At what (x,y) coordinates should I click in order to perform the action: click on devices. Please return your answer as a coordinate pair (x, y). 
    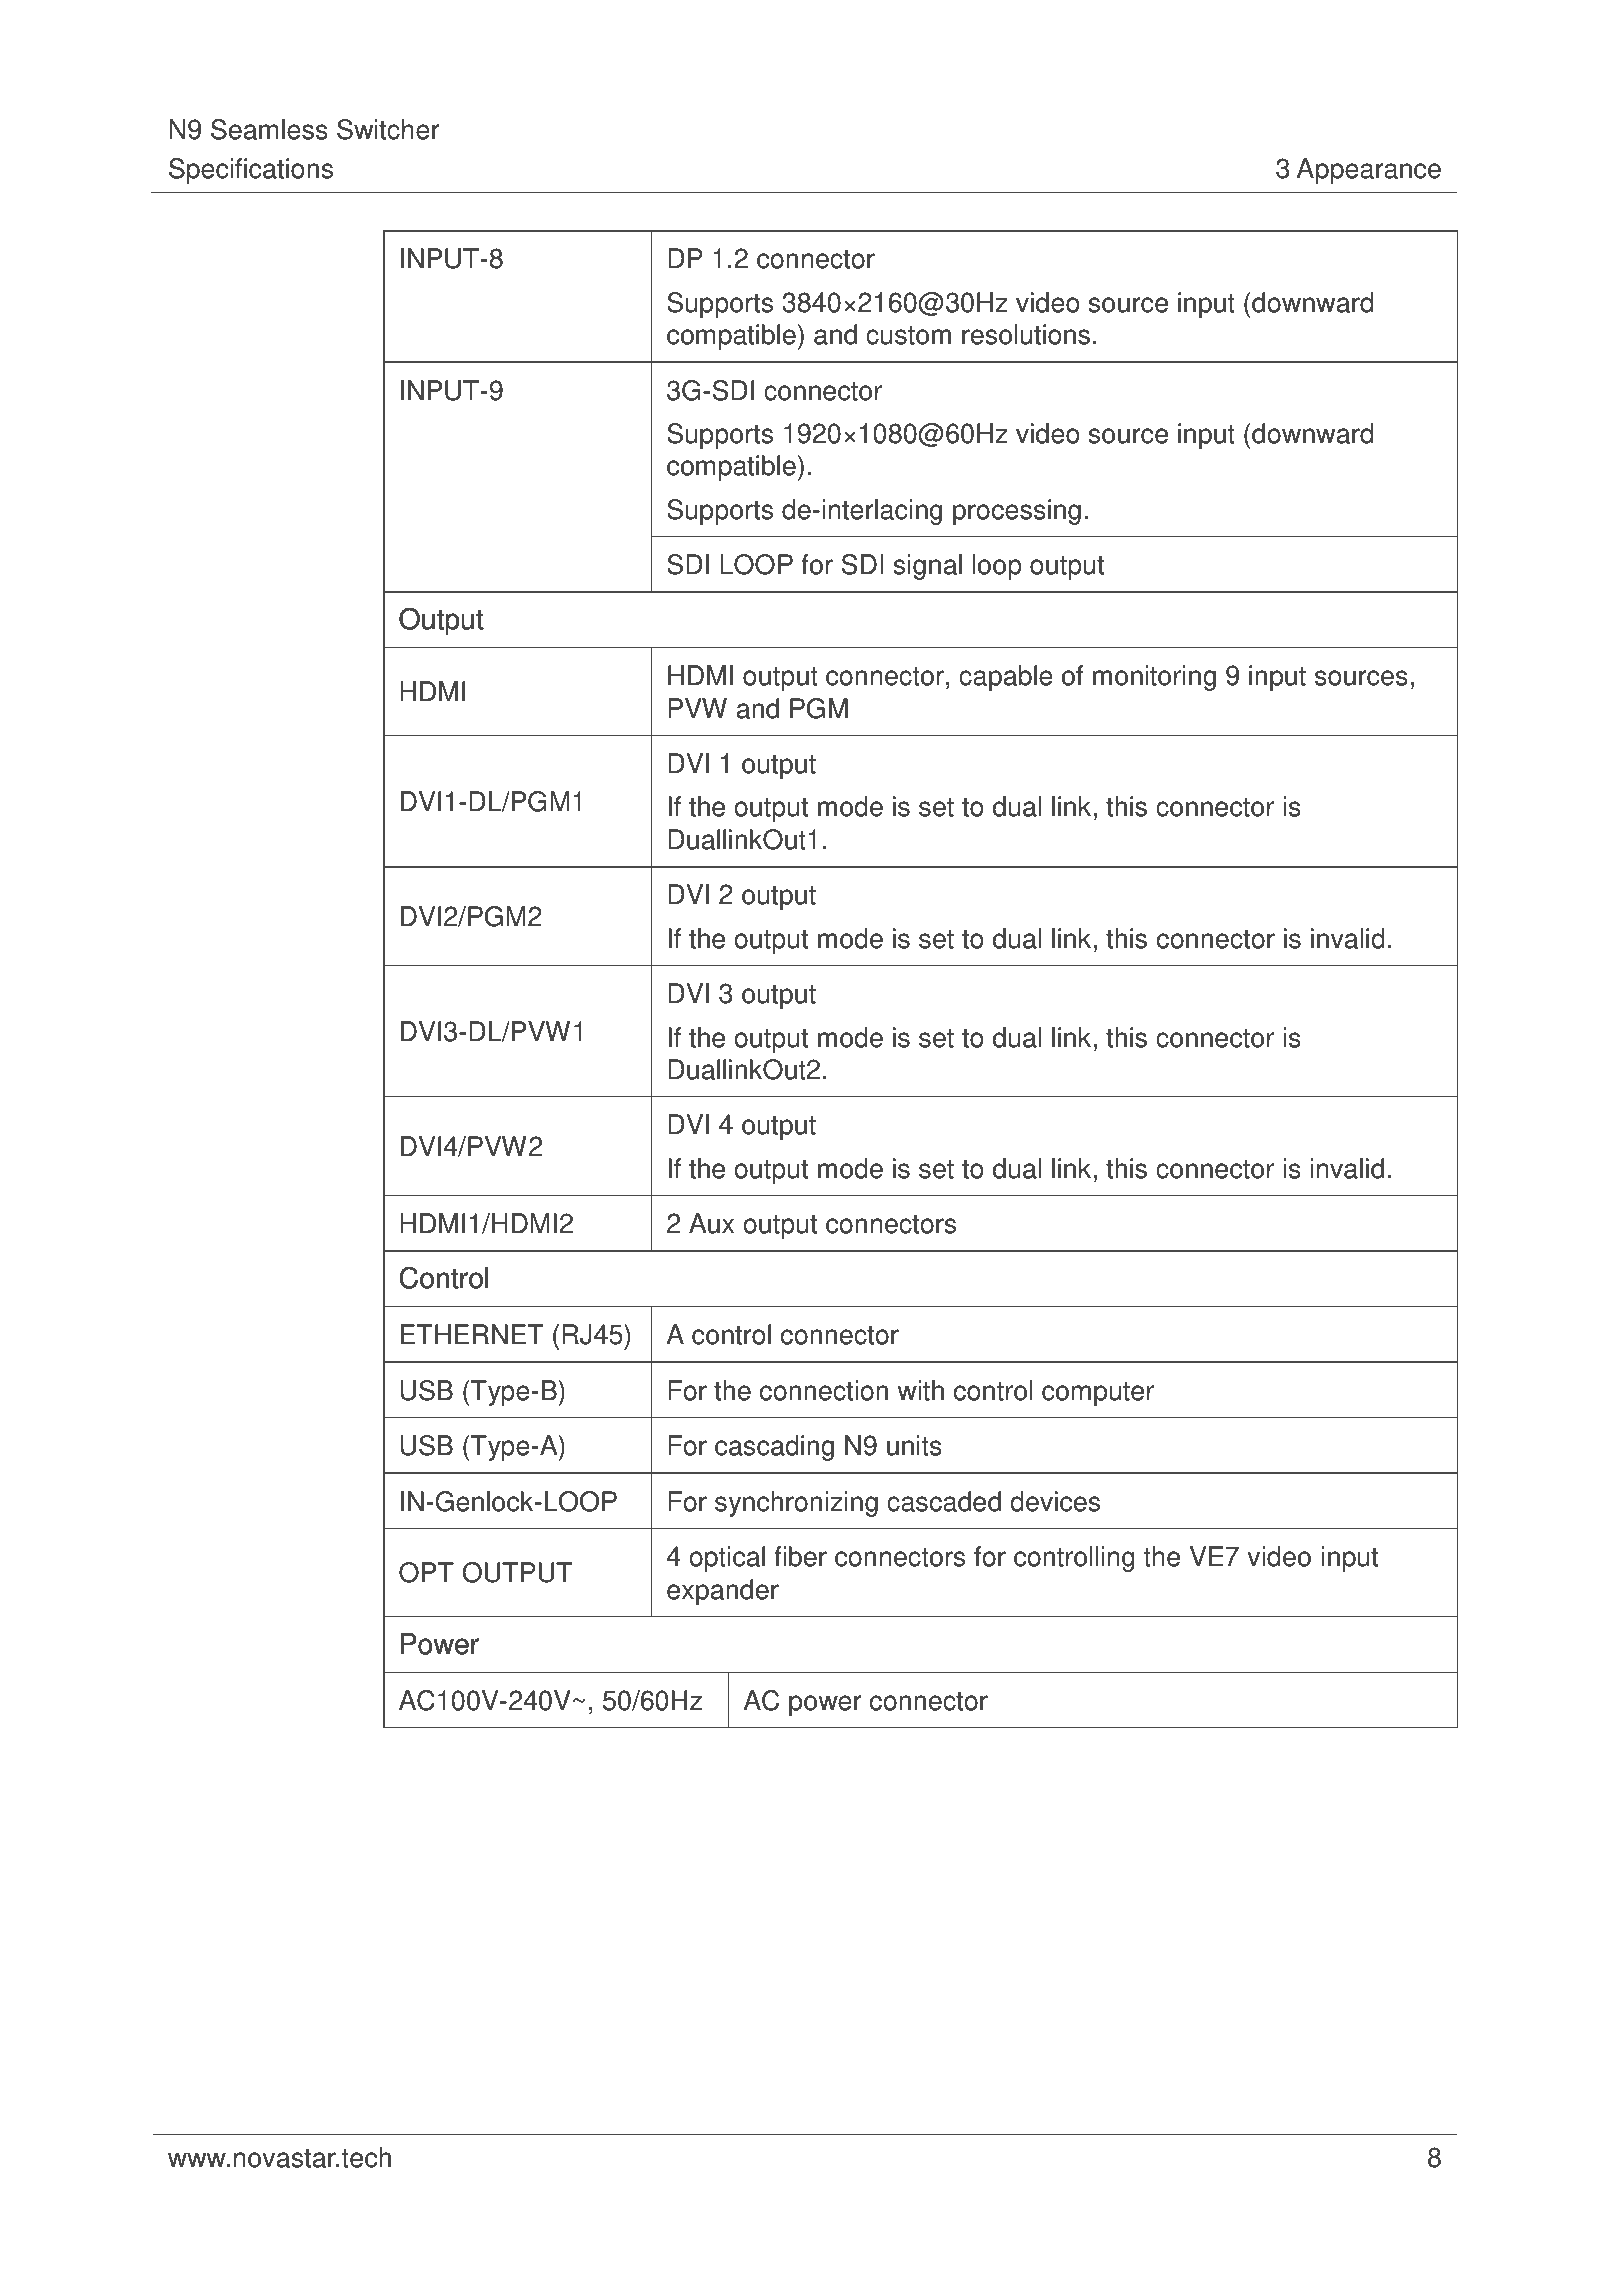
    Looking at the image, I should click on (1055, 1501).
